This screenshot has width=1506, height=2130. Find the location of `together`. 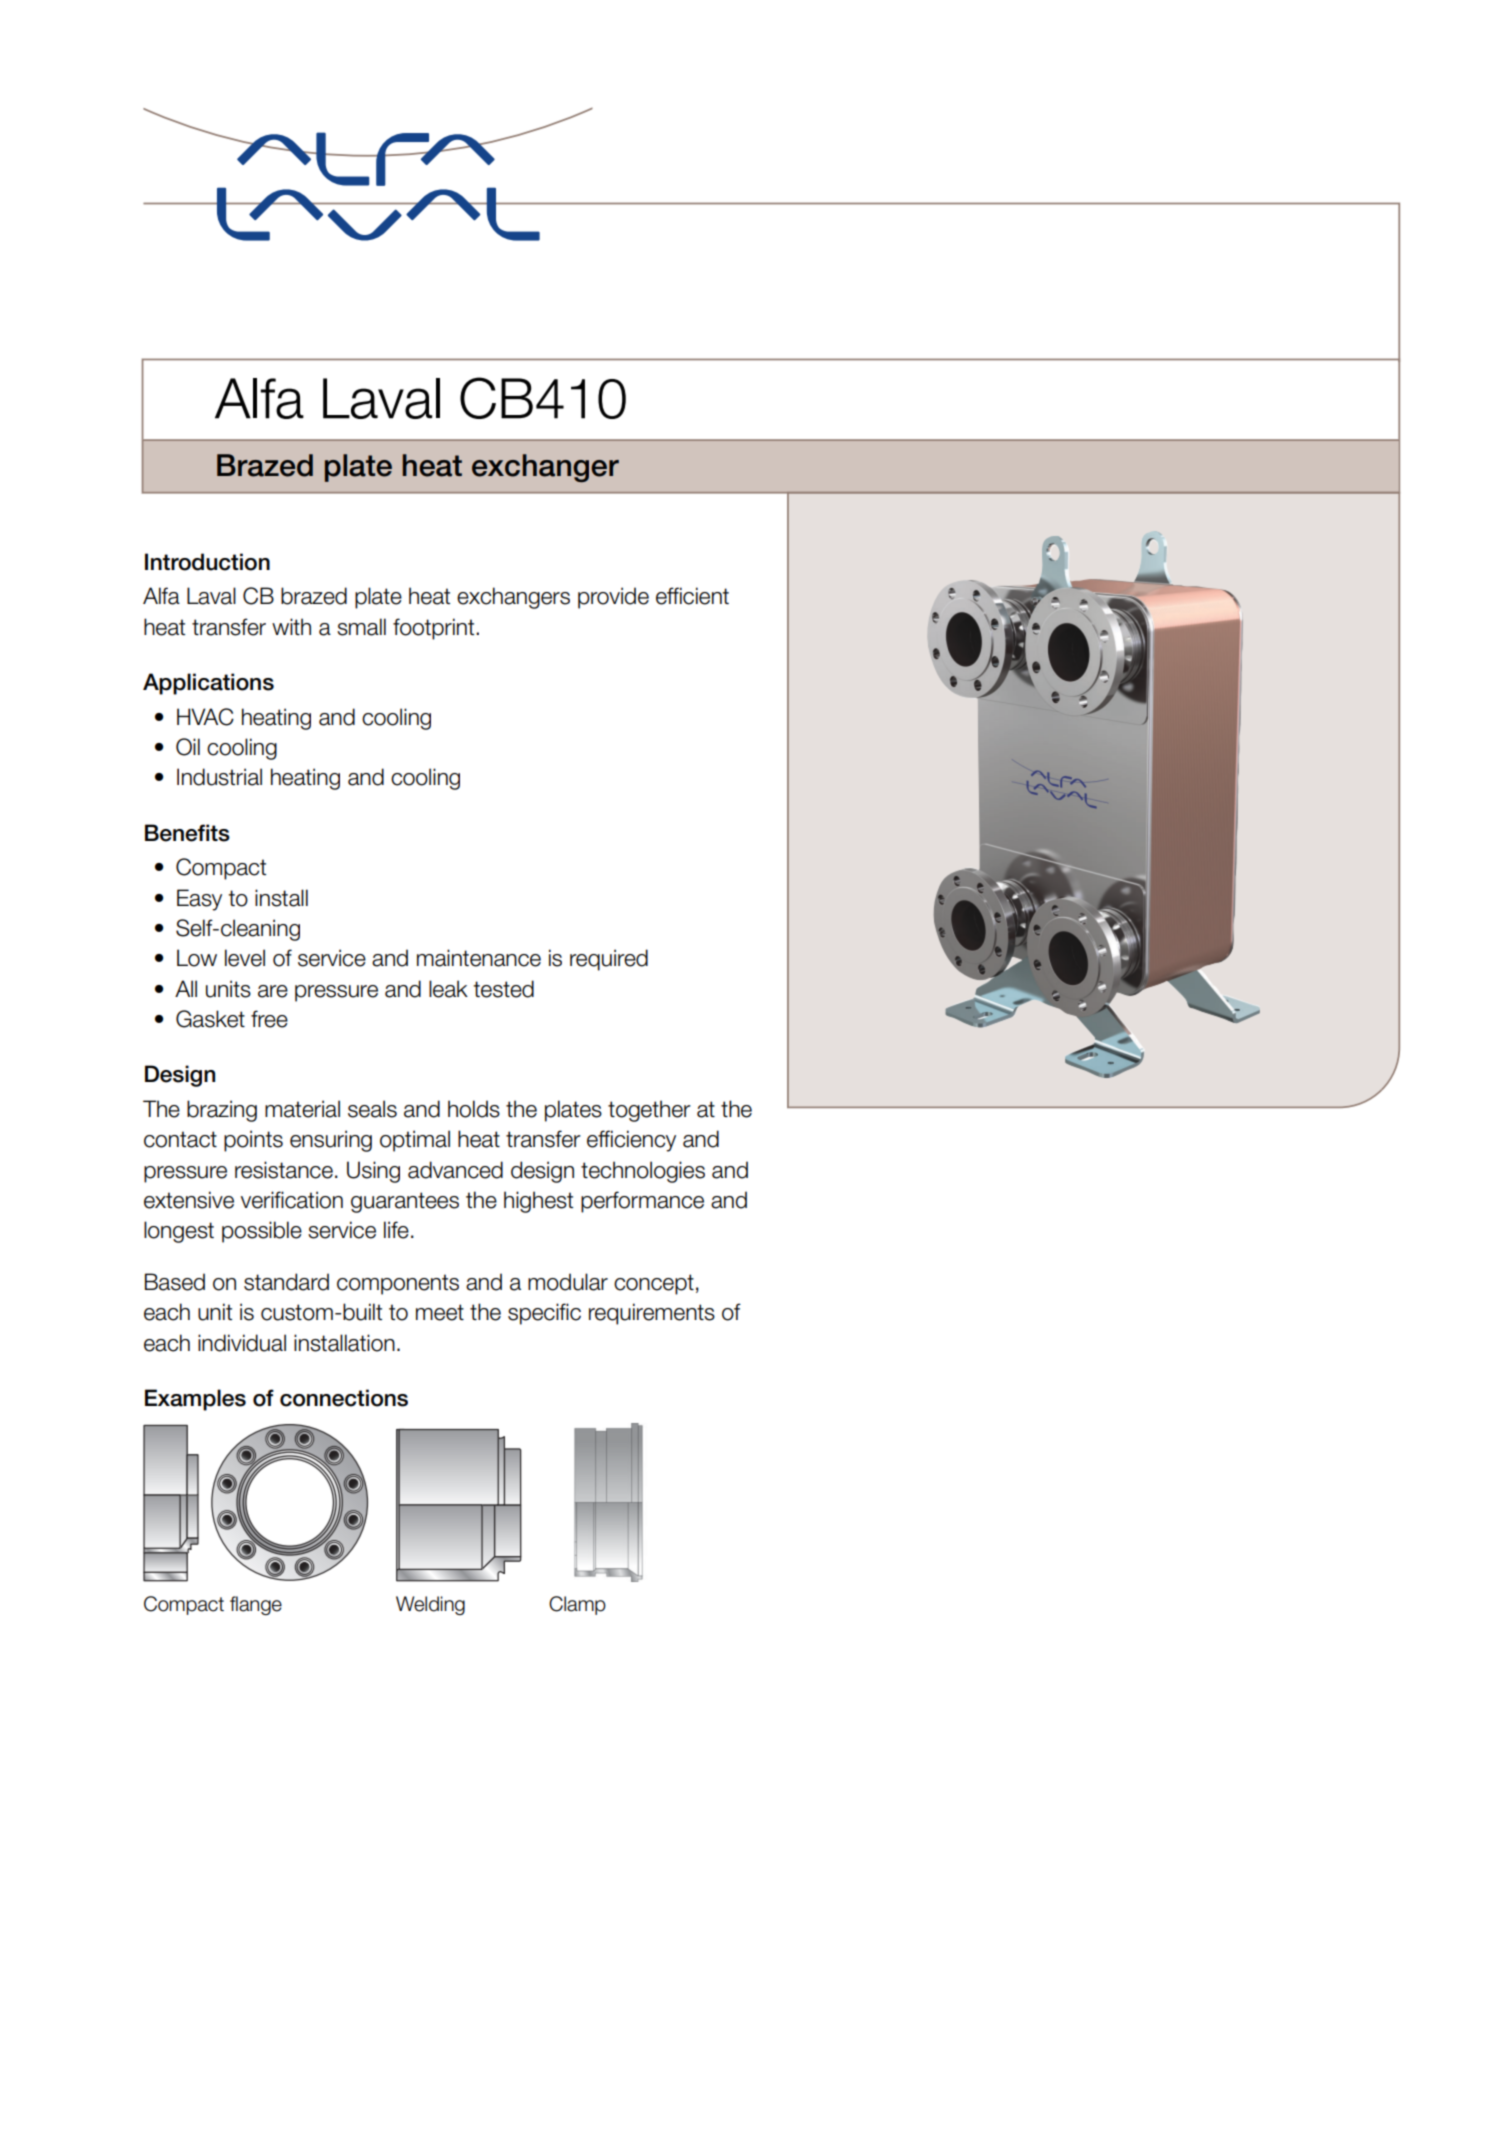

together is located at coordinates (649, 1111).
